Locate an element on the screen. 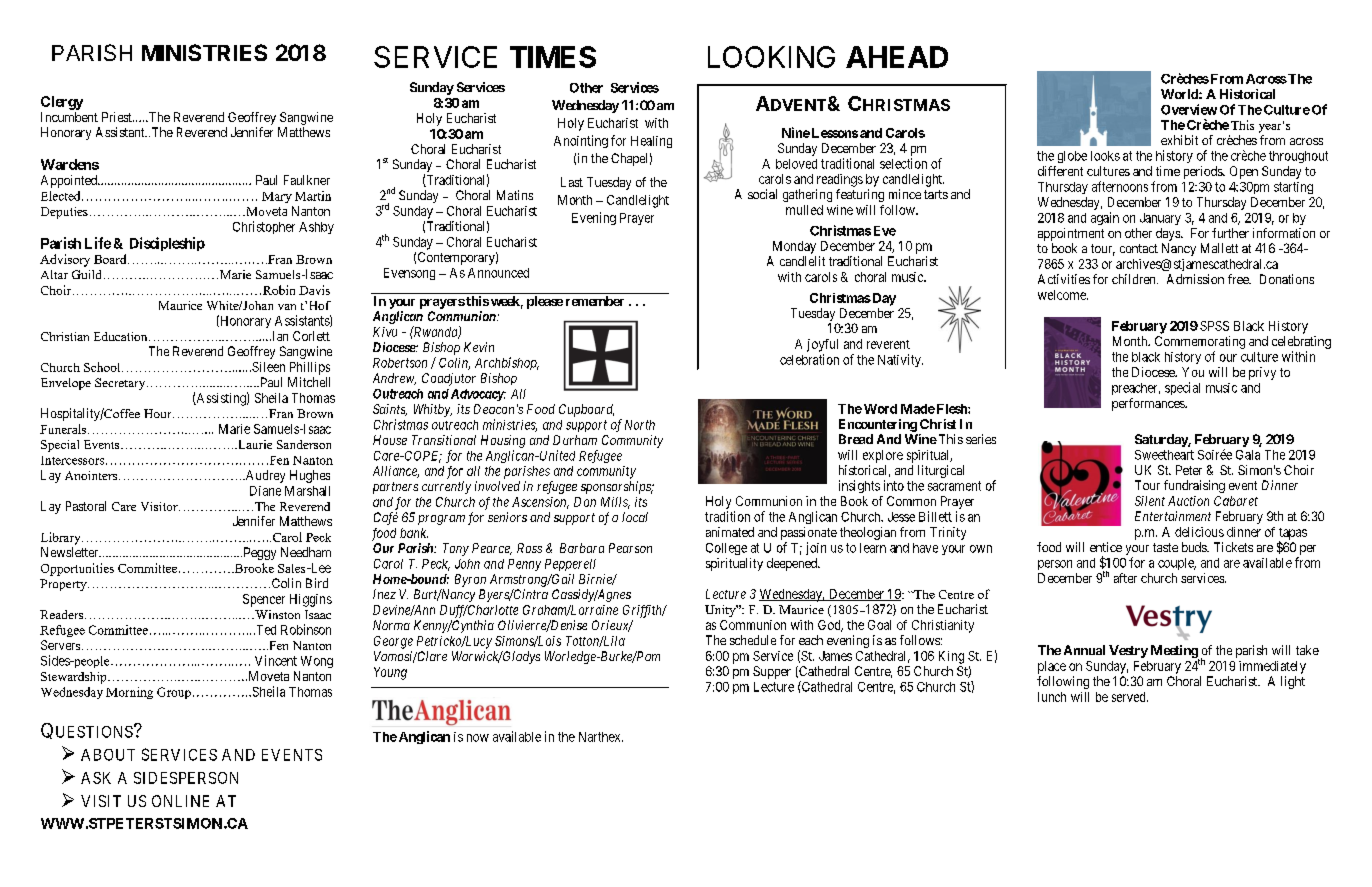 The image size is (1372, 887). contact is located at coordinates (1139, 248).
